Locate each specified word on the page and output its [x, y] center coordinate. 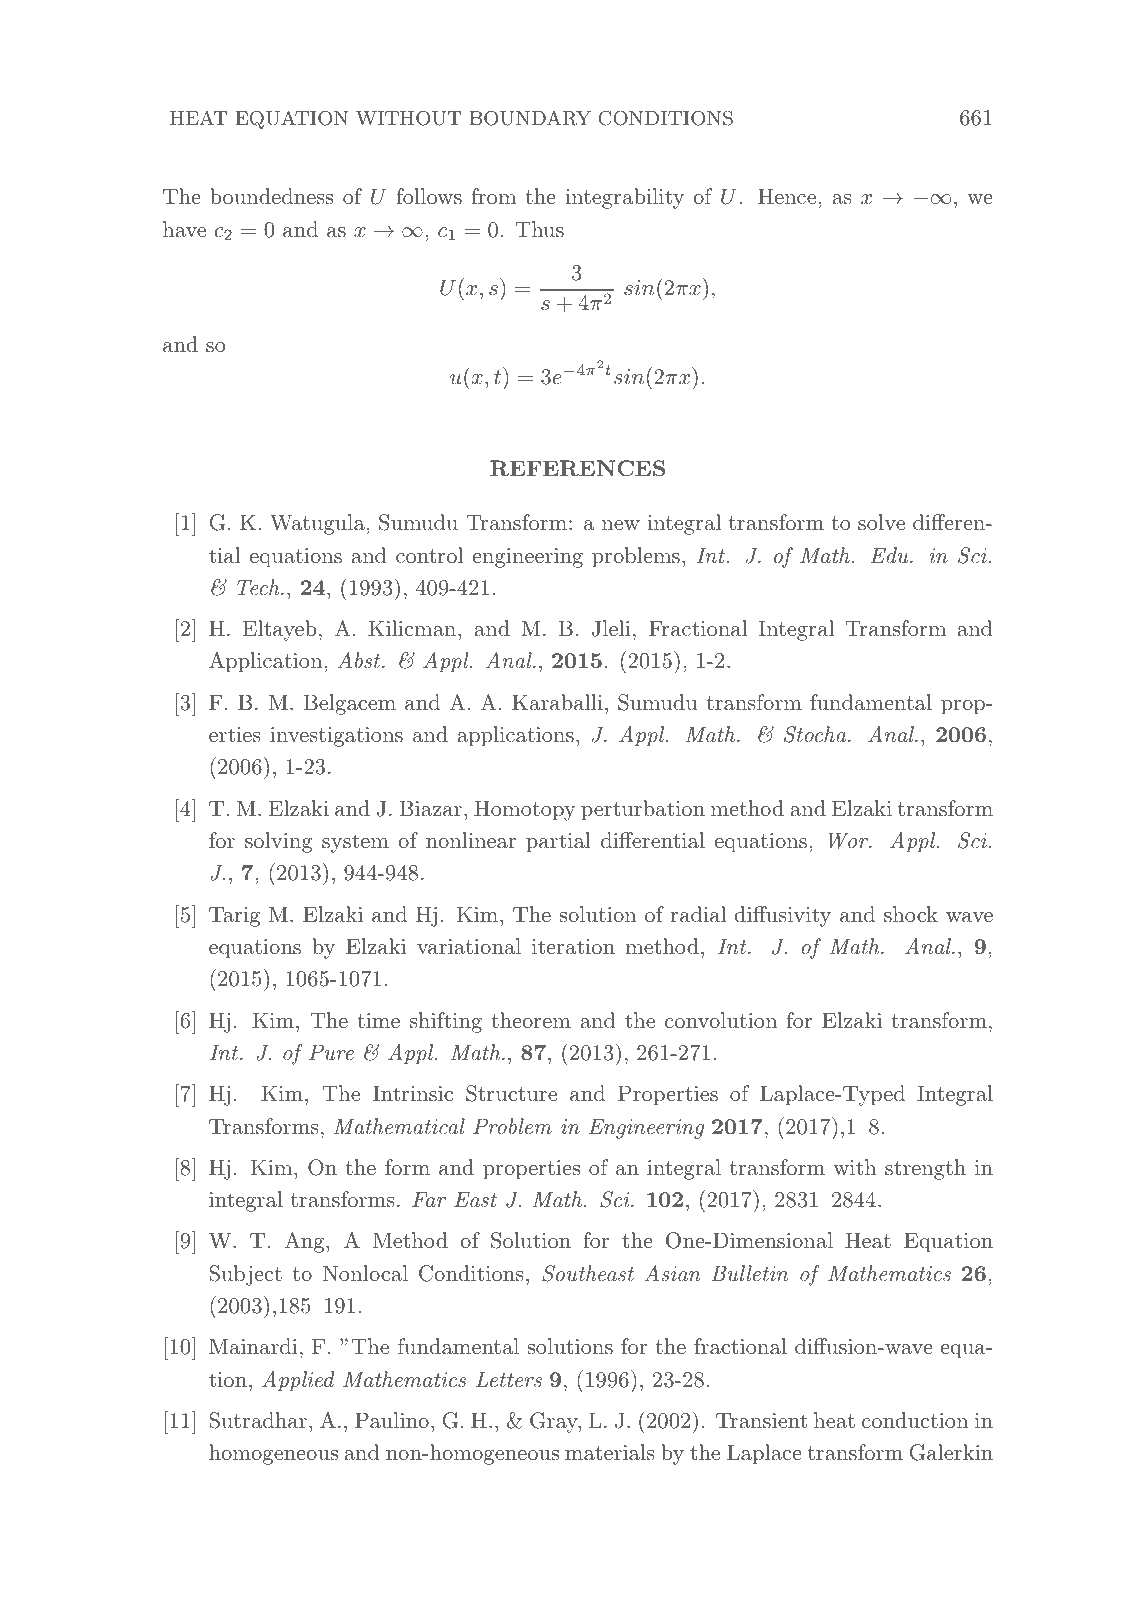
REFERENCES [577, 468]
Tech [259, 587]
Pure [331, 1052]
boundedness [271, 196]
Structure [511, 1093]
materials [610, 1452]
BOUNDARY [530, 118]
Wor [849, 840]
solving [279, 842]
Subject [245, 1275]
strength [925, 1169]
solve [881, 522]
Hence [787, 196]
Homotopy [525, 810]
